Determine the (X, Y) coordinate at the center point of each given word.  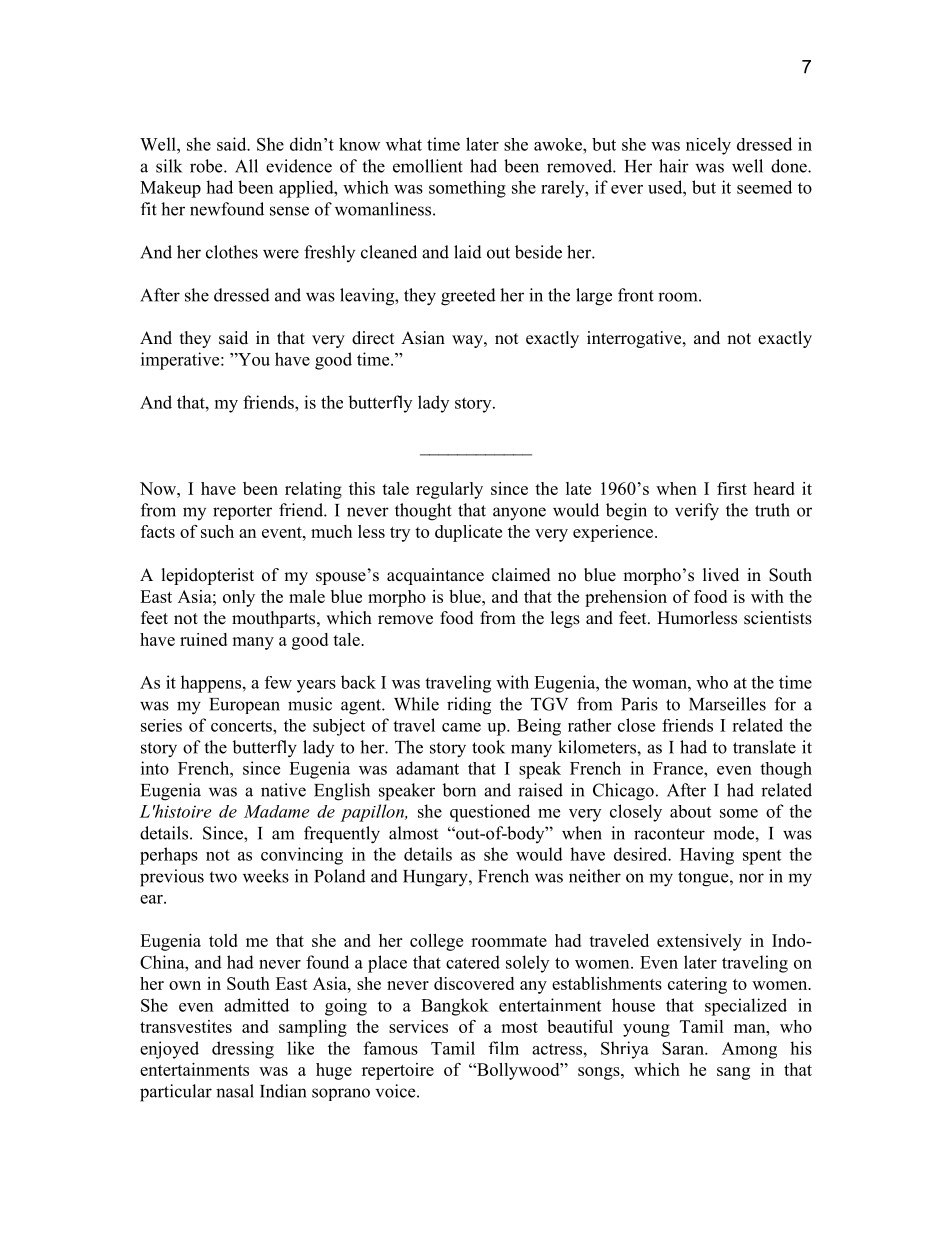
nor (751, 878)
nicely (708, 146)
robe (207, 166)
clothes (232, 252)
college (436, 942)
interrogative (635, 339)
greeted (468, 297)
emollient (428, 166)
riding (469, 706)
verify (697, 512)
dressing (243, 1050)
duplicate (468, 533)
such (217, 531)
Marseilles (727, 704)
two (223, 877)
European (244, 706)
